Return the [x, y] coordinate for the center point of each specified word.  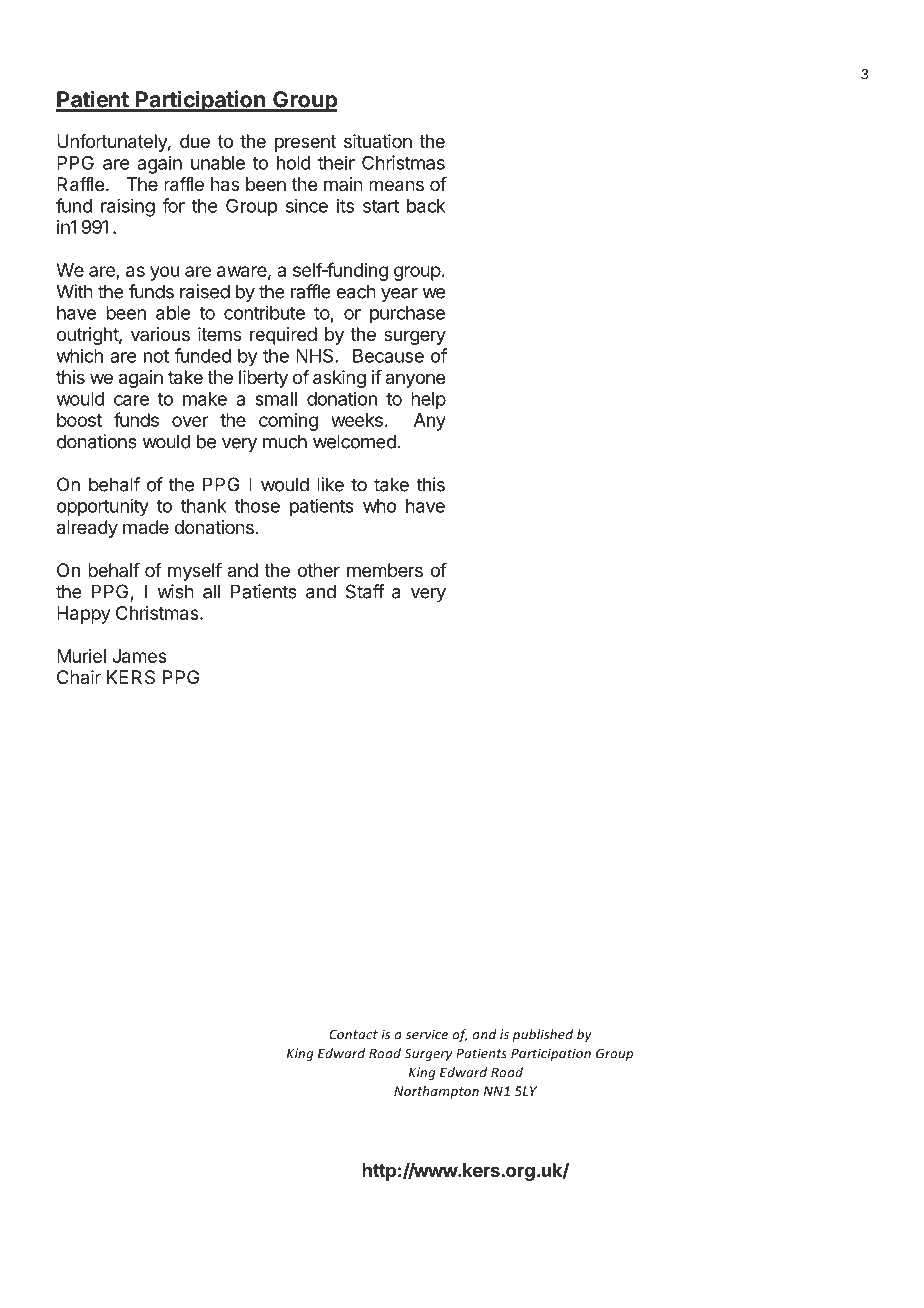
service [427, 1034]
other [318, 570]
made [146, 527]
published [542, 1035]
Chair [79, 677]
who [379, 506]
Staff [365, 591]
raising [128, 207]
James [139, 656]
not [156, 356]
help [428, 401]
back [426, 206]
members [385, 570]
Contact [353, 1034]
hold [294, 163]
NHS [314, 356]
